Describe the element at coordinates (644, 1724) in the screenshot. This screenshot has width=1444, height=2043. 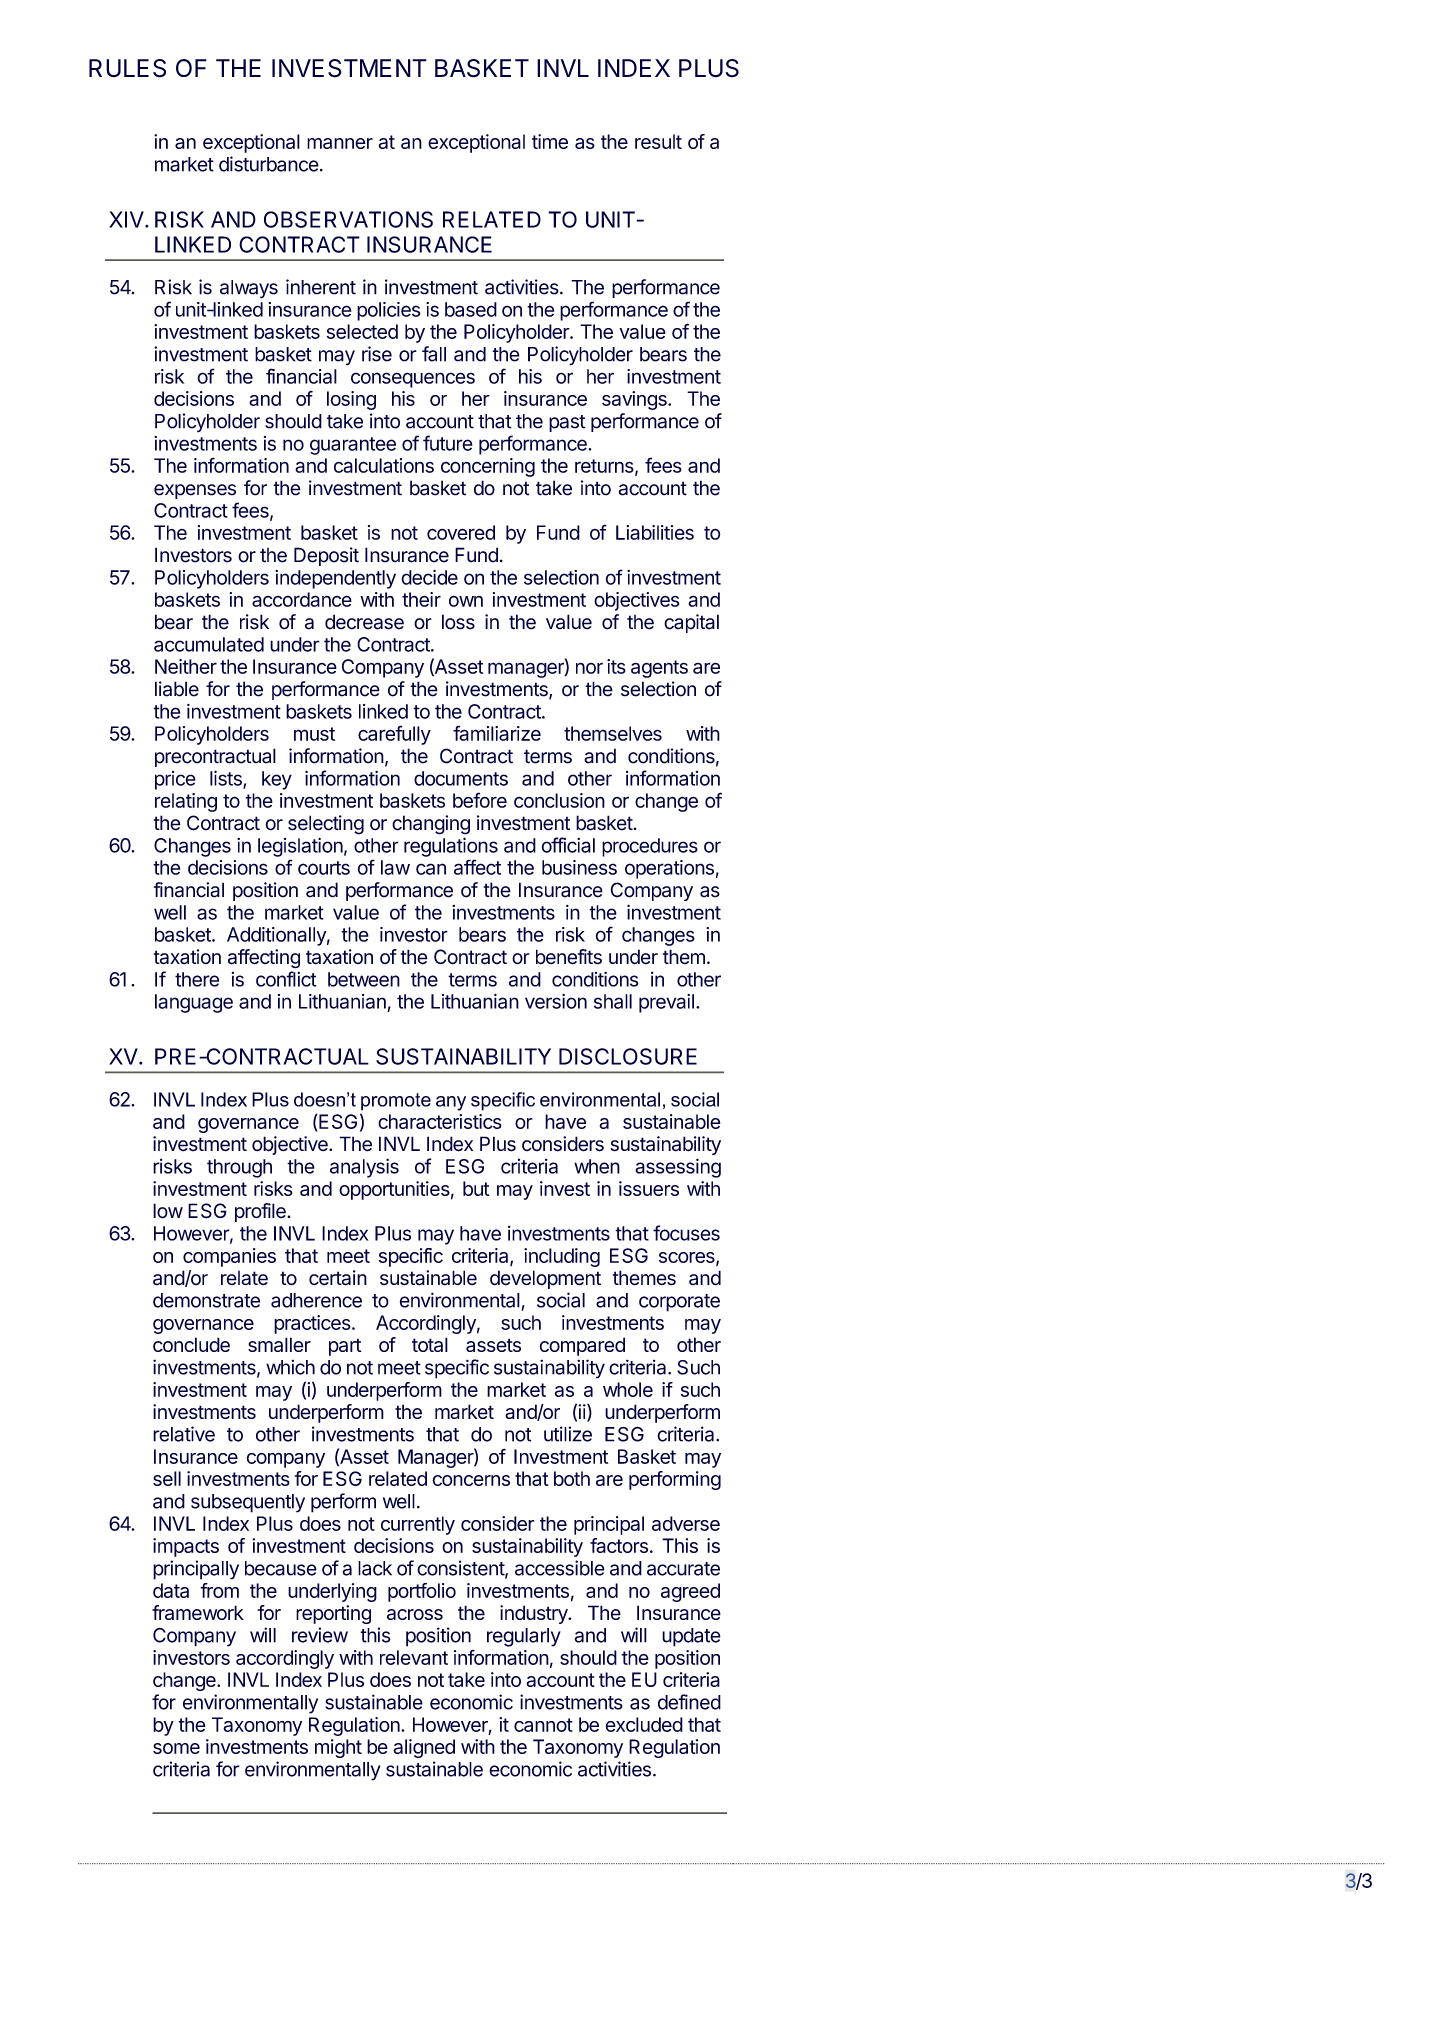
I see `excluded` at that location.
